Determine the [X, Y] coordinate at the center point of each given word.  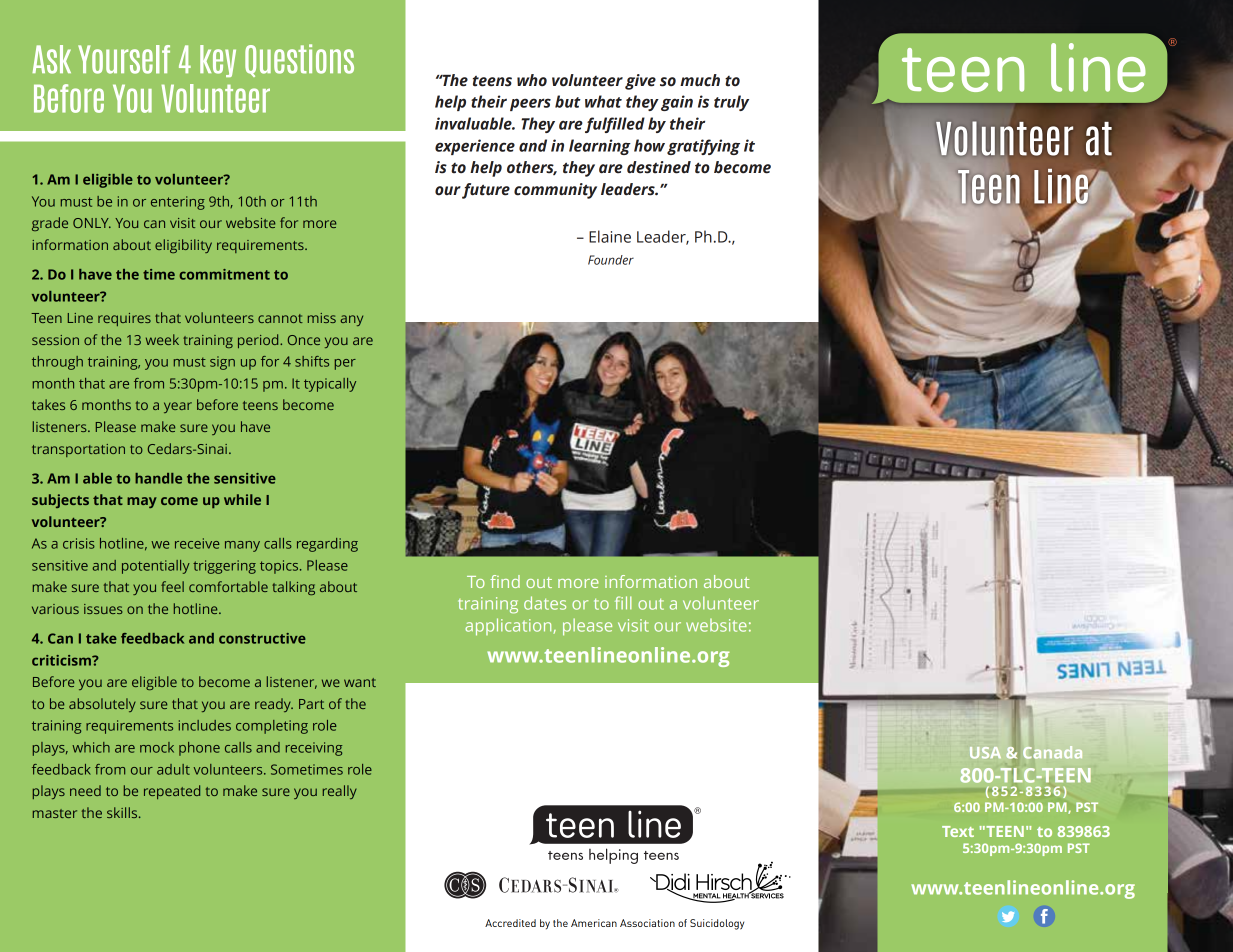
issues [103, 609]
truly [731, 103]
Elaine [610, 236]
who [532, 80]
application [509, 627]
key [218, 61]
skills [123, 812]
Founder [611, 260]
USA [985, 753]
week [162, 339]
